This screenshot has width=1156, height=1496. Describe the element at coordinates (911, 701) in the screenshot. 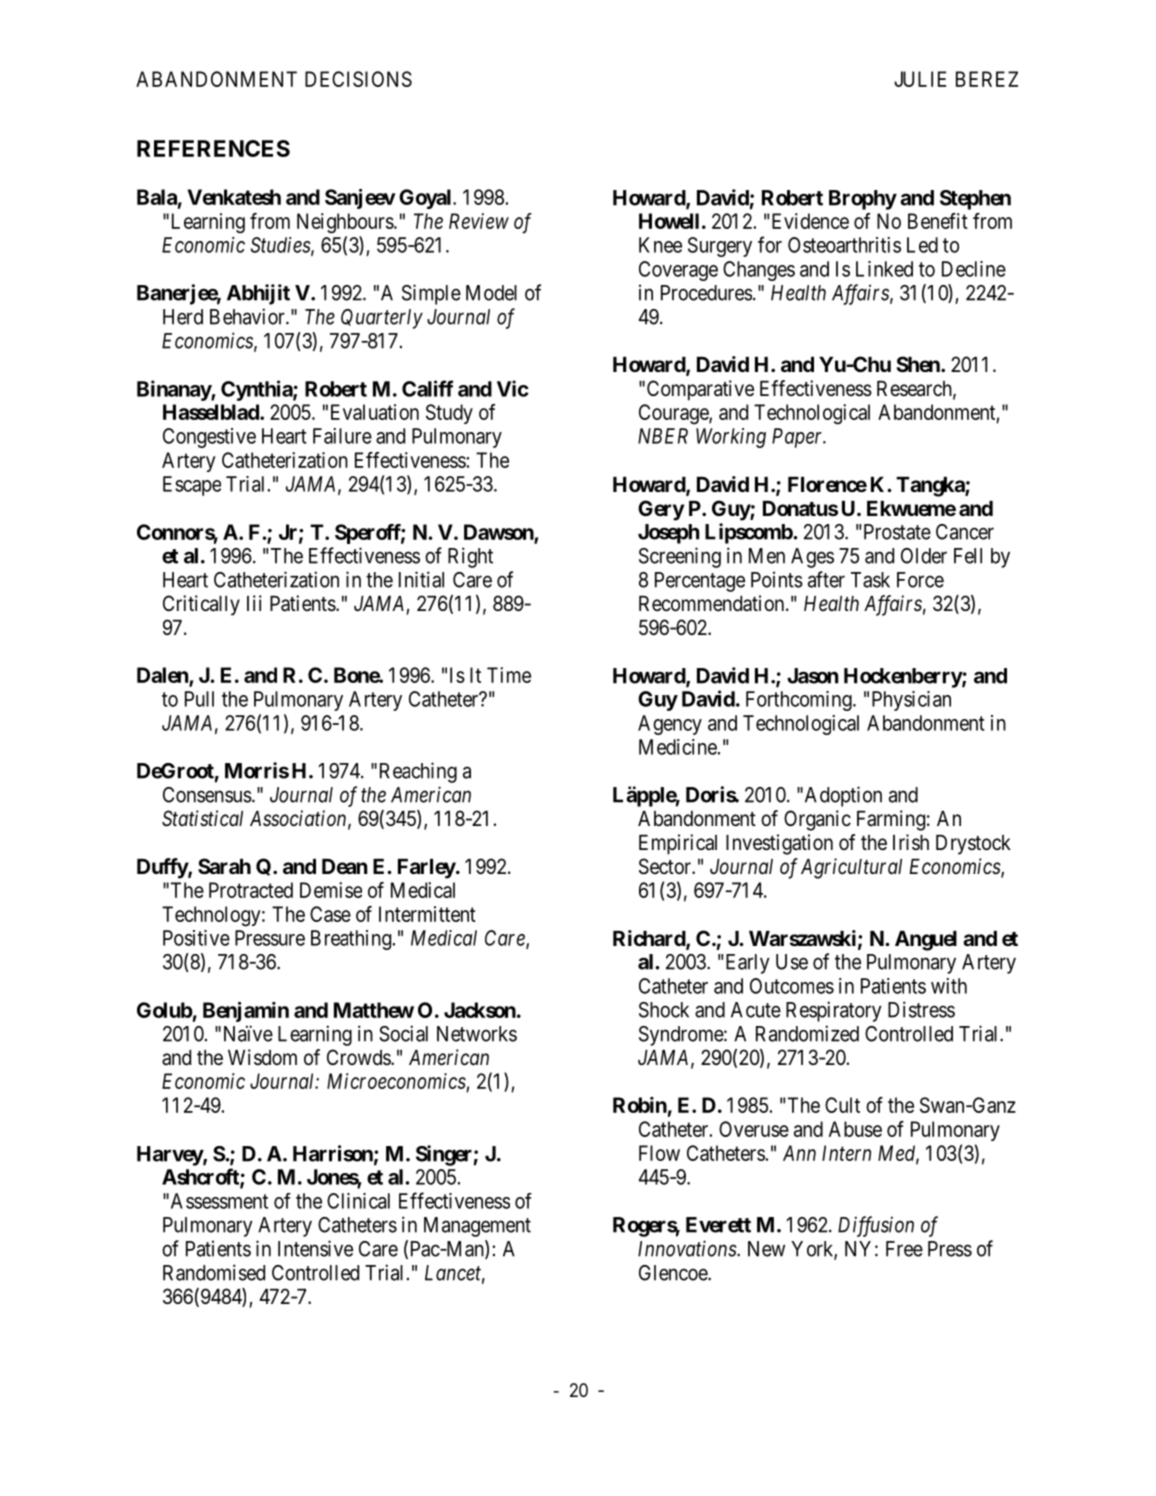

I see `Physician` at that location.
